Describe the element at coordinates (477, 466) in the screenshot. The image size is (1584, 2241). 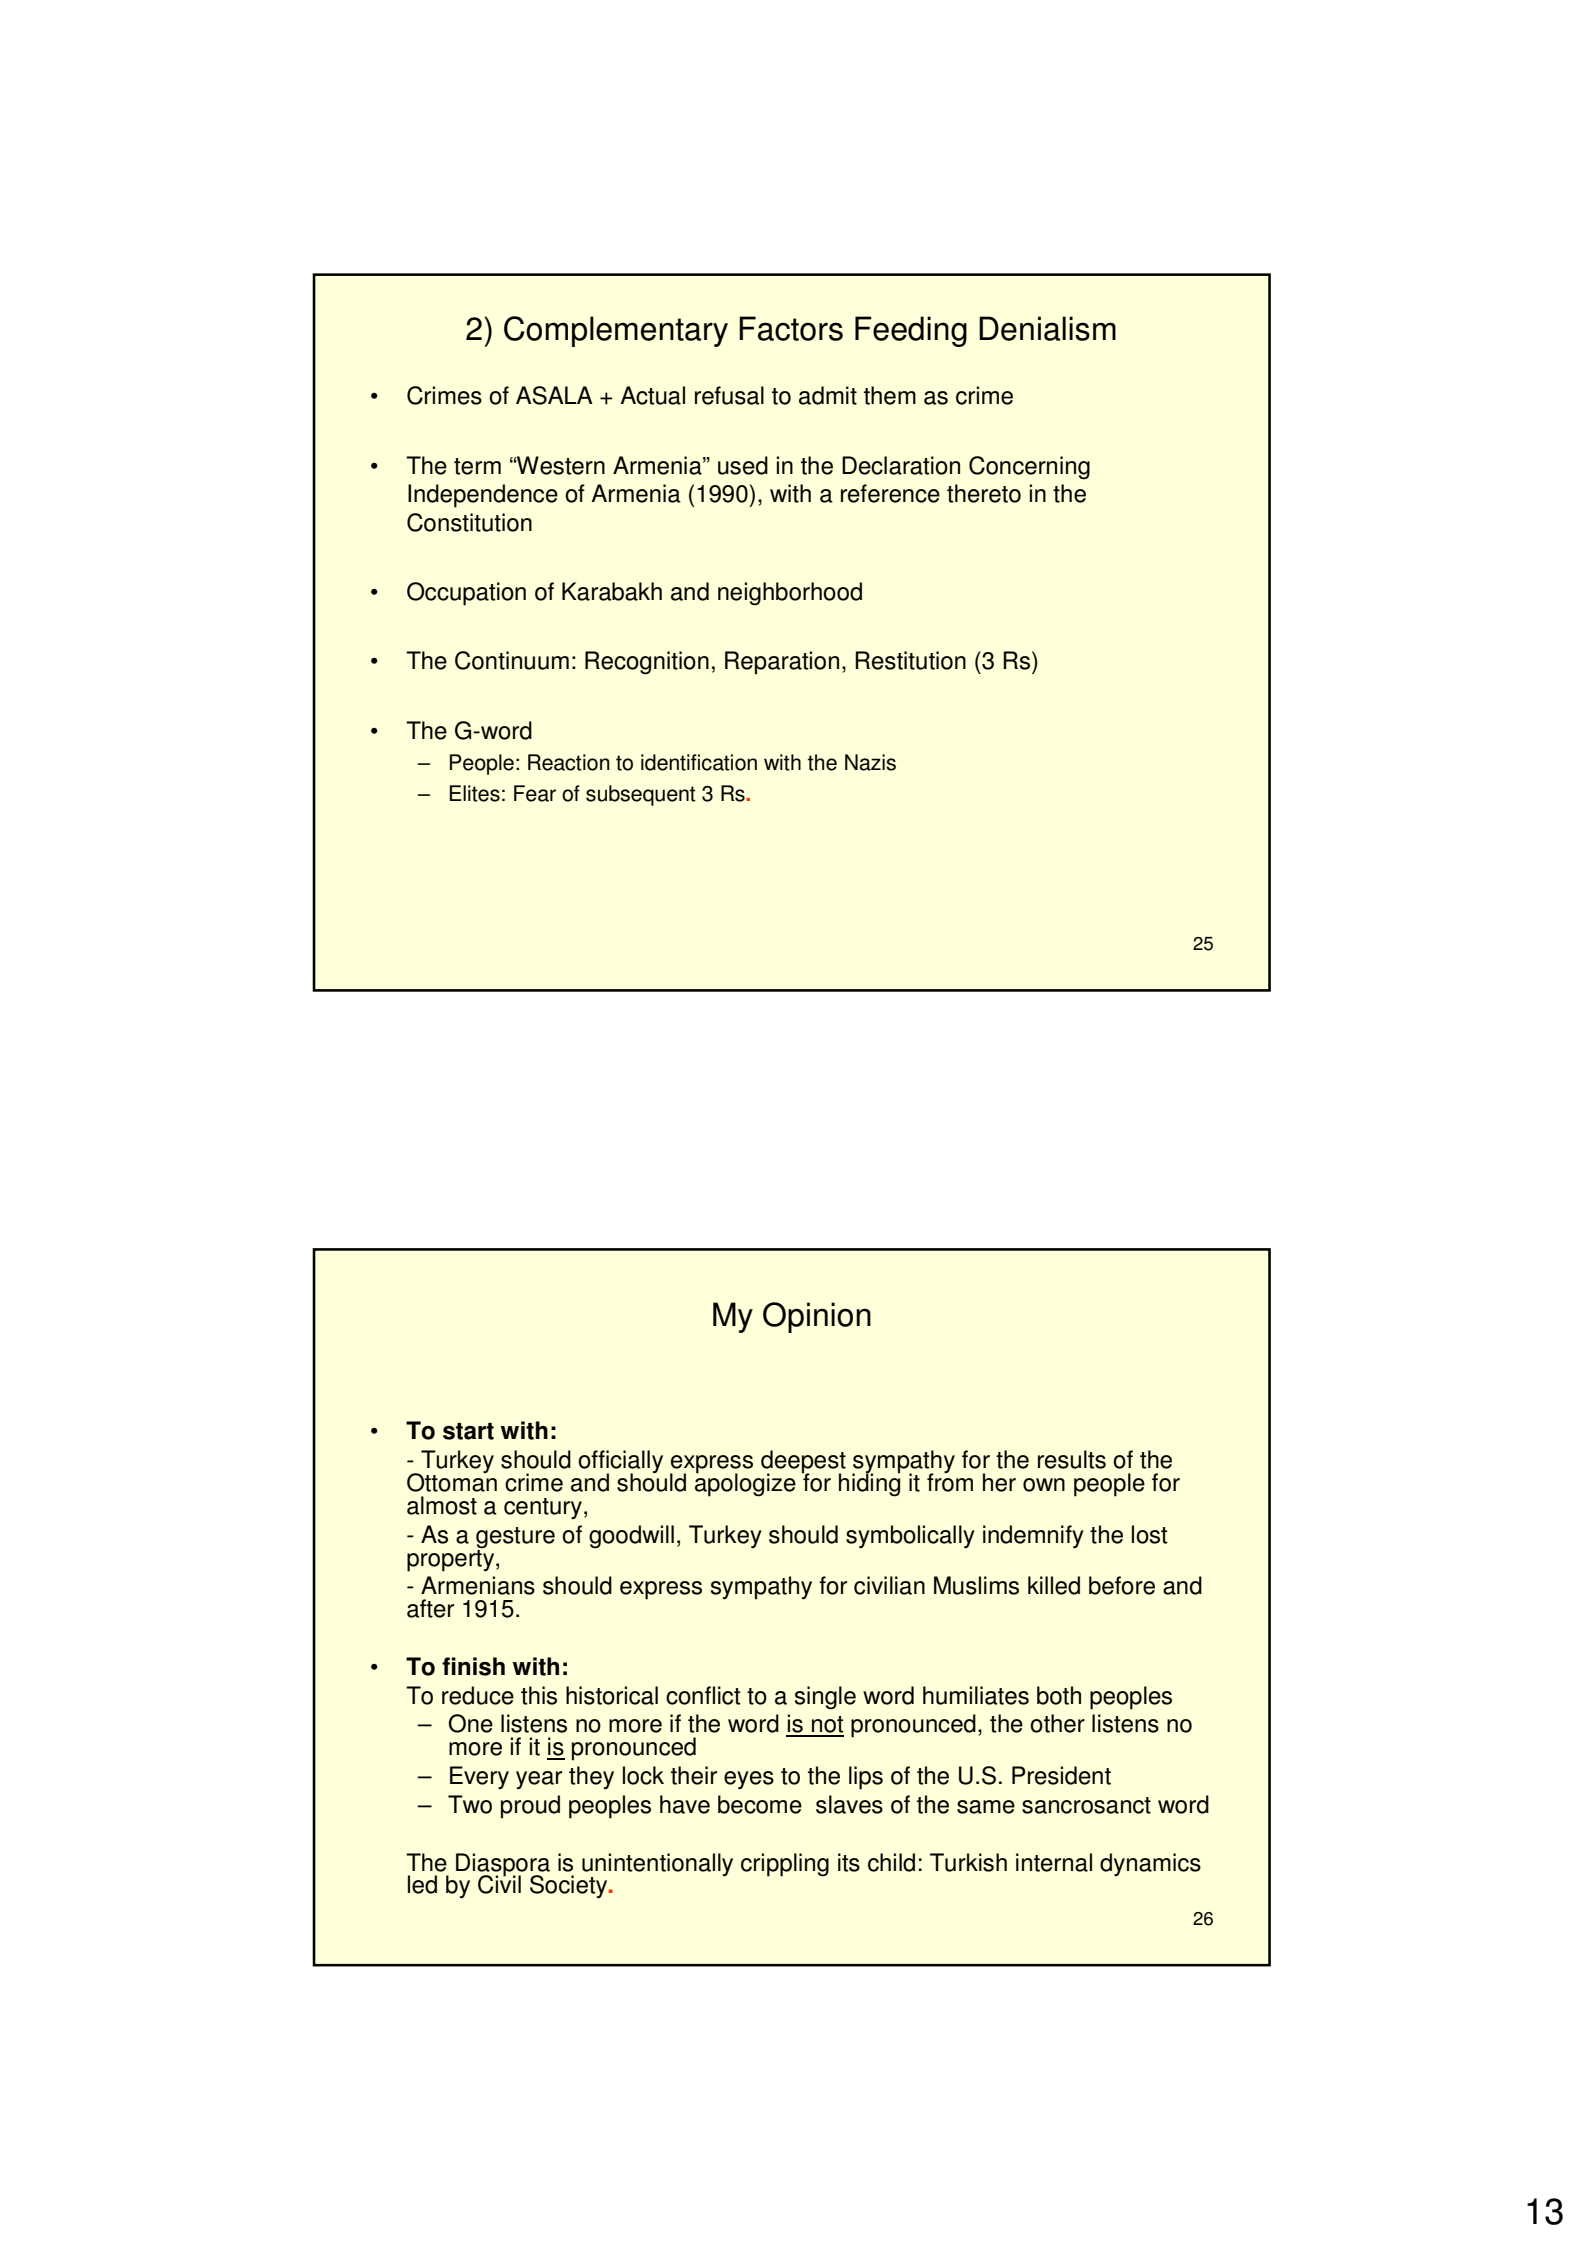
I see `term` at that location.
